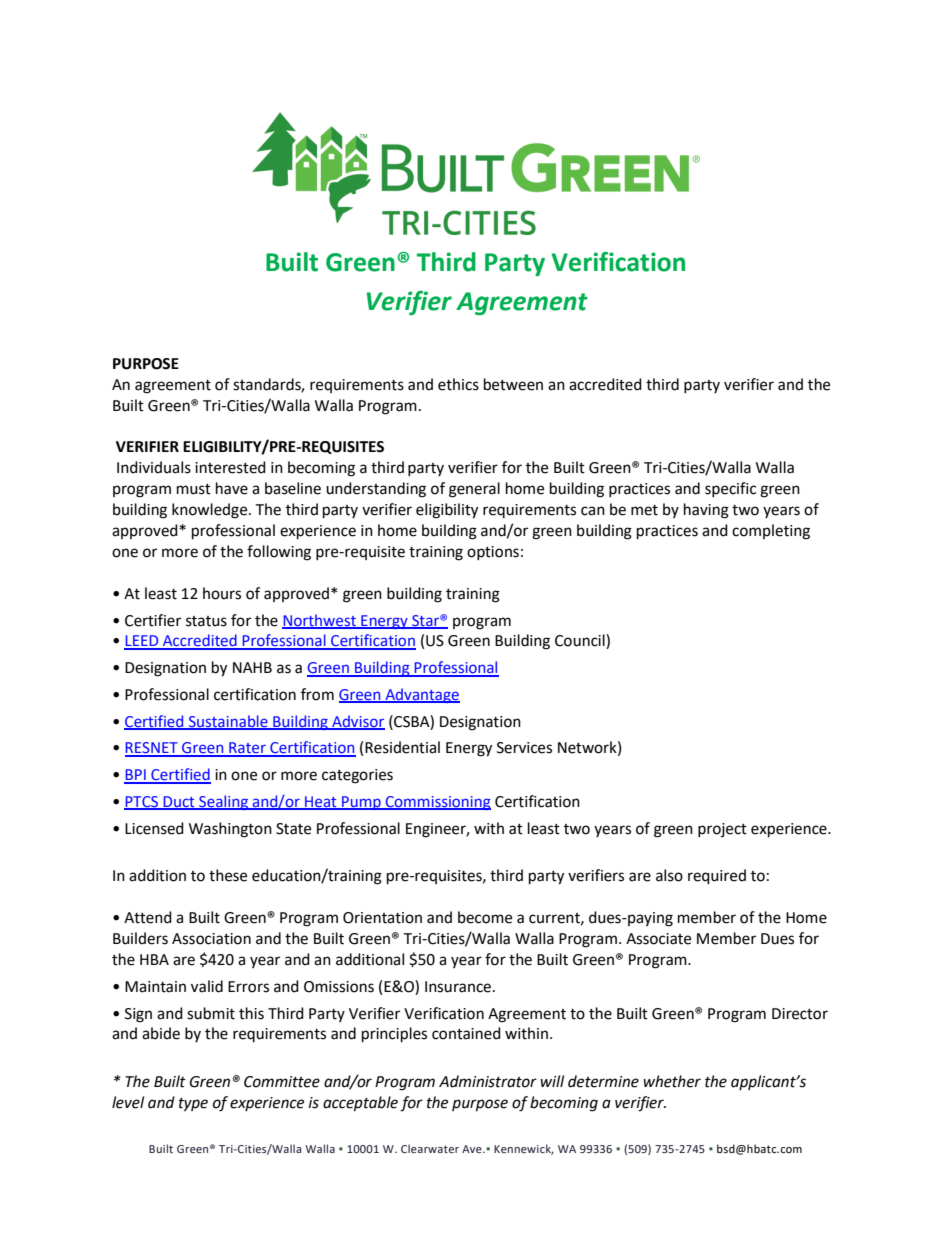 This screenshot has height=1233, width=952. What do you see at coordinates (658, 939) in the screenshot?
I see `Associate` at bounding box center [658, 939].
